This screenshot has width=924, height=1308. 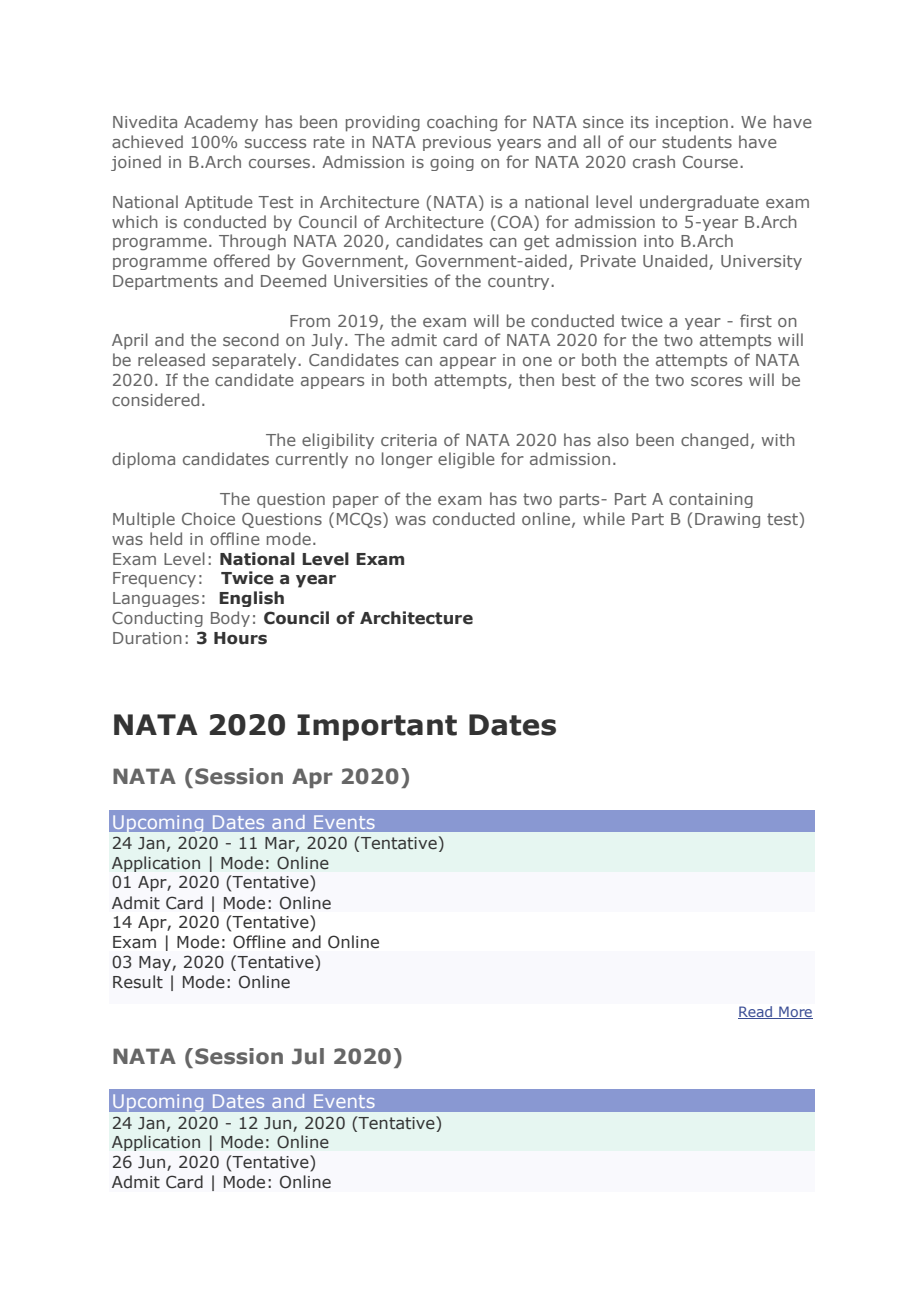 What do you see at coordinates (457, 143) in the screenshot?
I see `previous` at bounding box center [457, 143].
